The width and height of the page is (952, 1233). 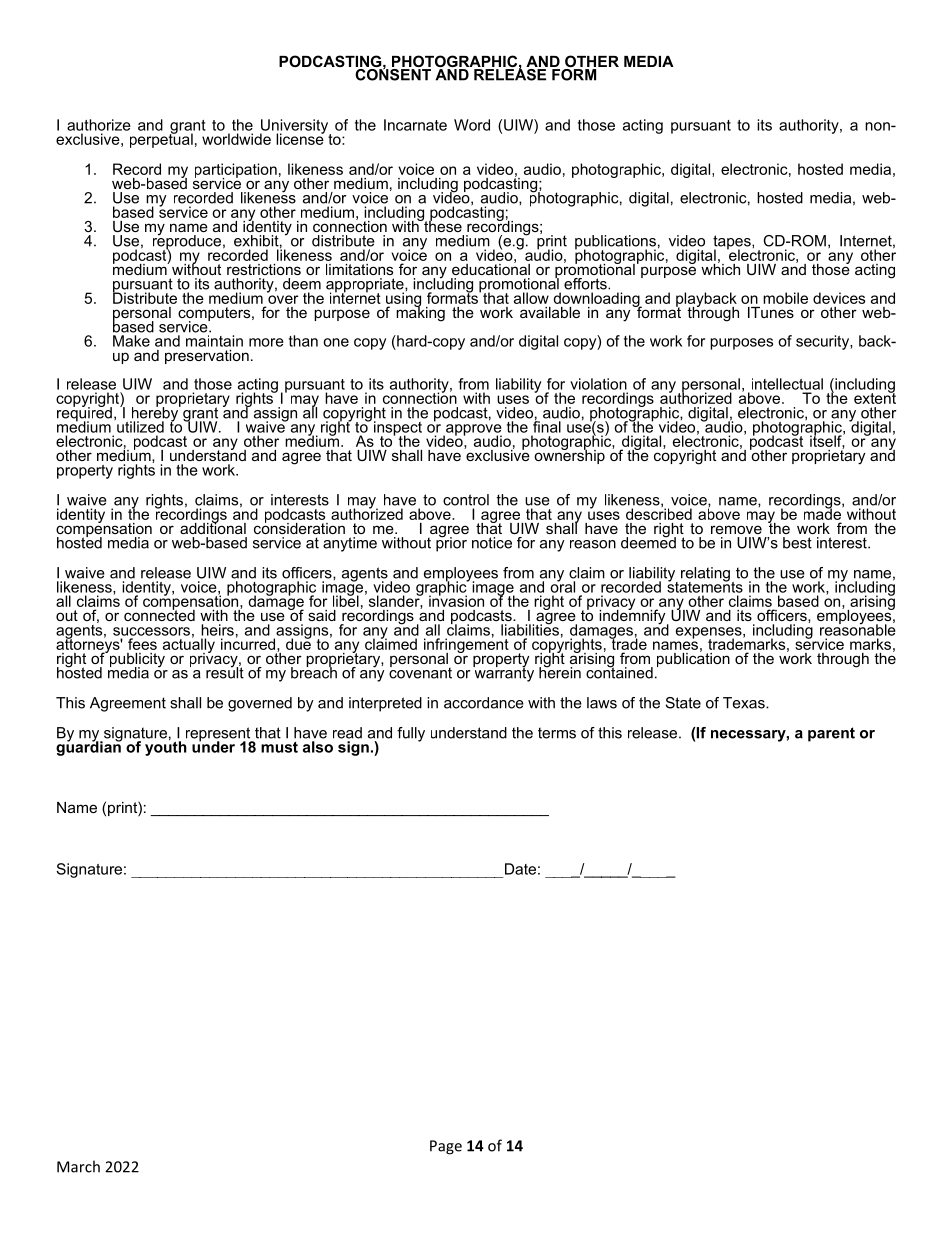 What do you see at coordinates (530, 629) in the page?
I see `liabilities` at bounding box center [530, 629].
